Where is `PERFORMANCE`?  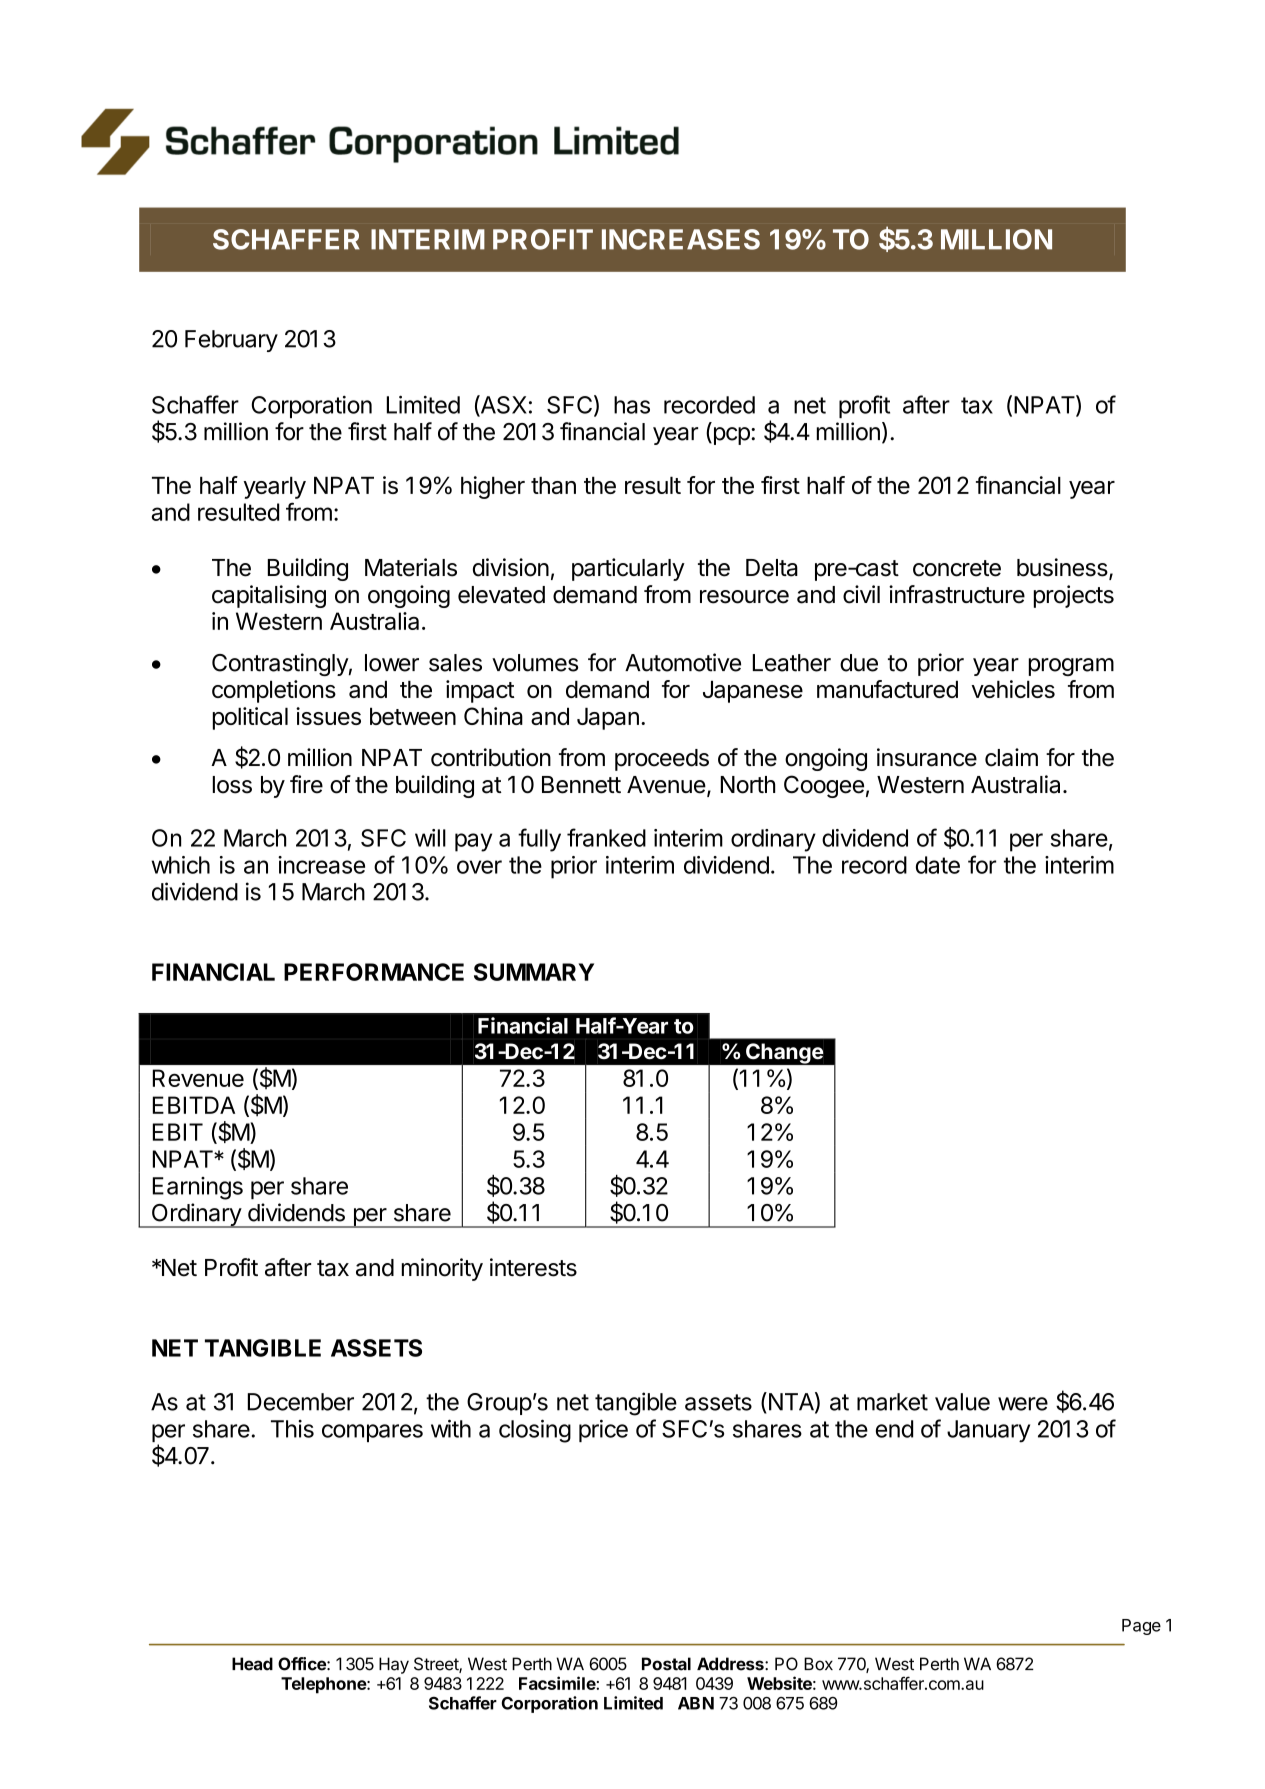 PERFORMANCE is located at coordinates (374, 972).
